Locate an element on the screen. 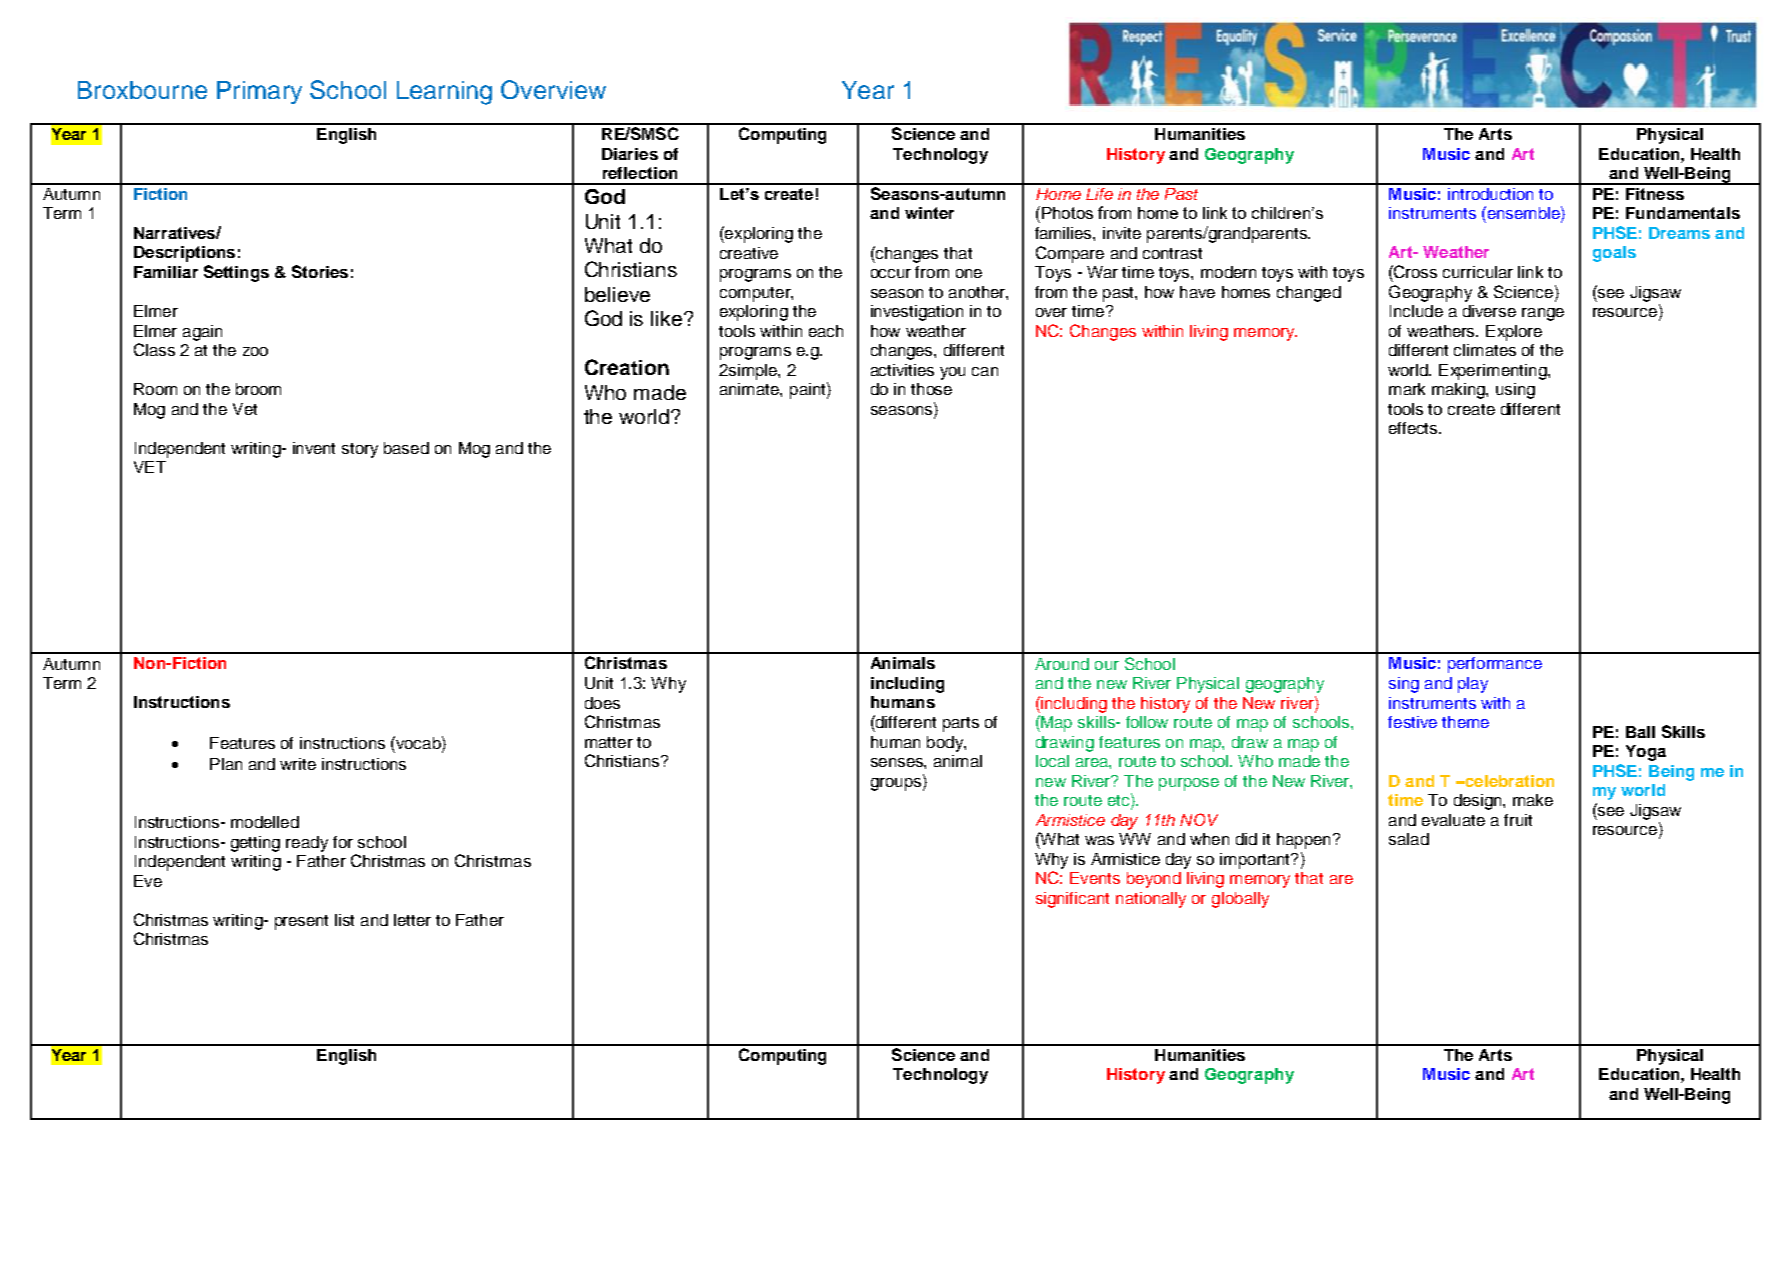 This screenshot has width=1786, height=1263. list is located at coordinates (344, 920).
